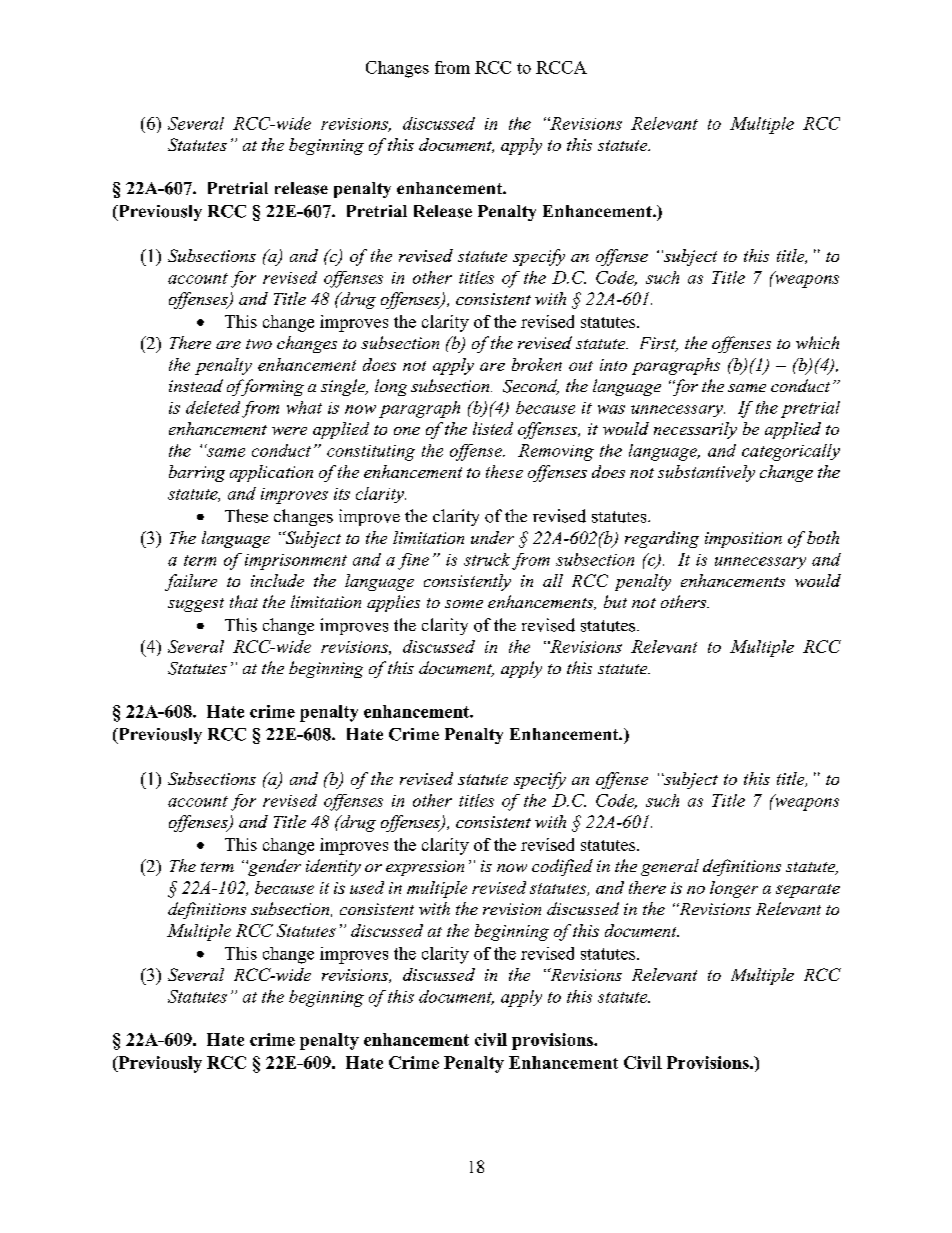 The width and height of the image is (952, 1233). What do you see at coordinates (561, 67) in the image?
I see `RCCA` at bounding box center [561, 67].
